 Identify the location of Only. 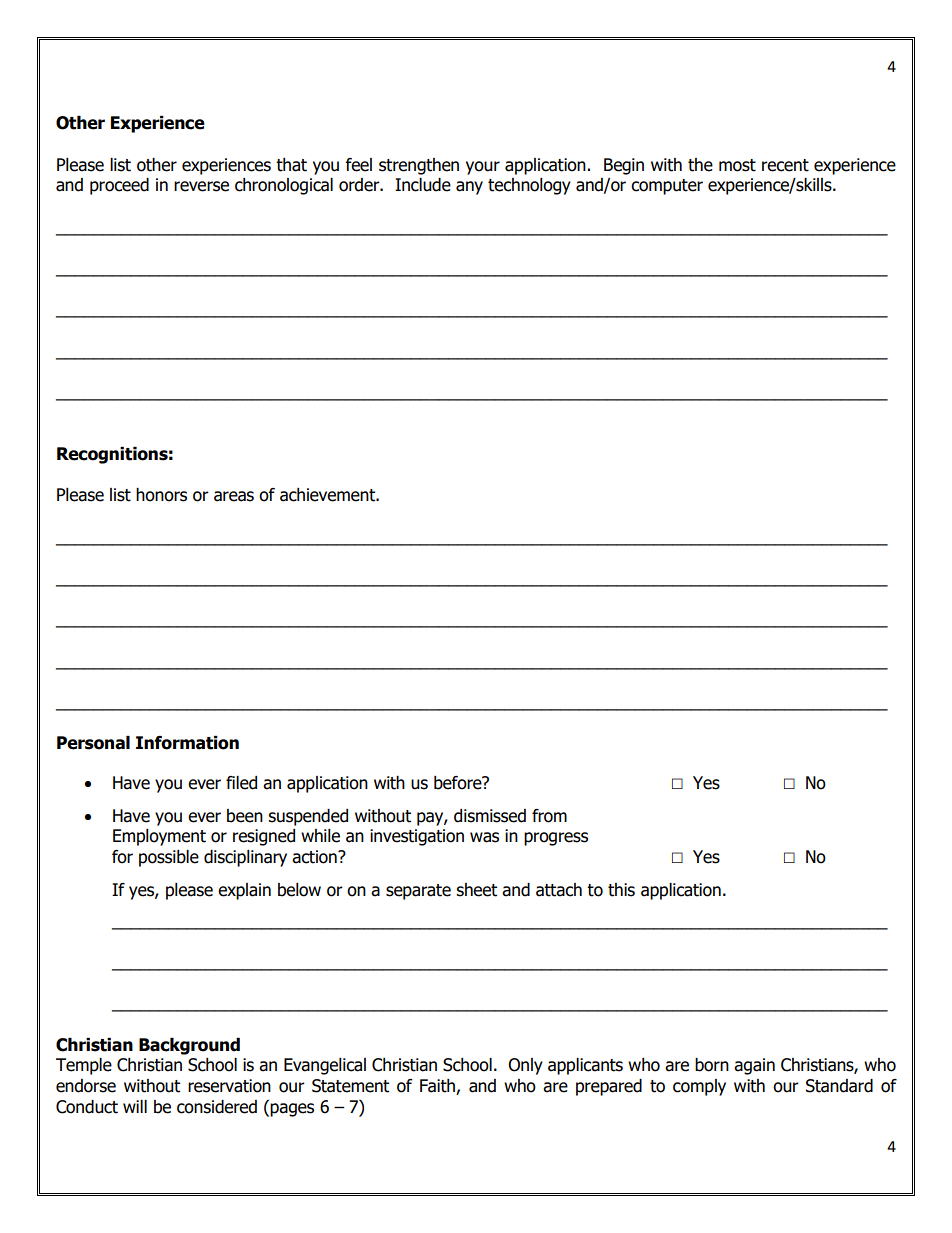
(525, 1066).
